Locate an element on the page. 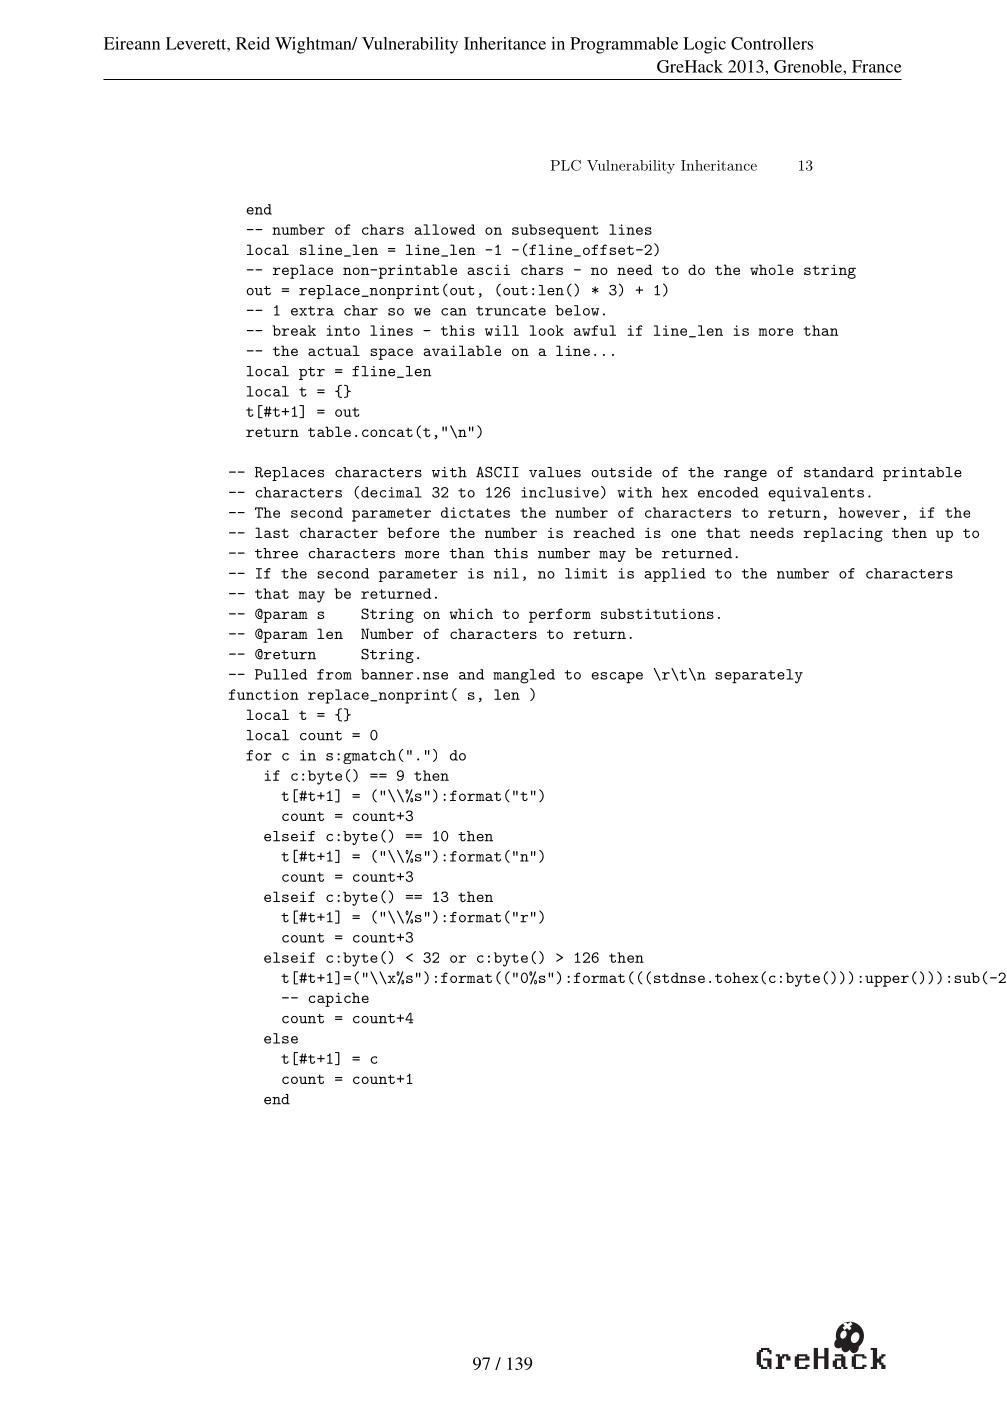 The width and height of the document is (1007, 1424). inclusive is located at coordinates (560, 492).
